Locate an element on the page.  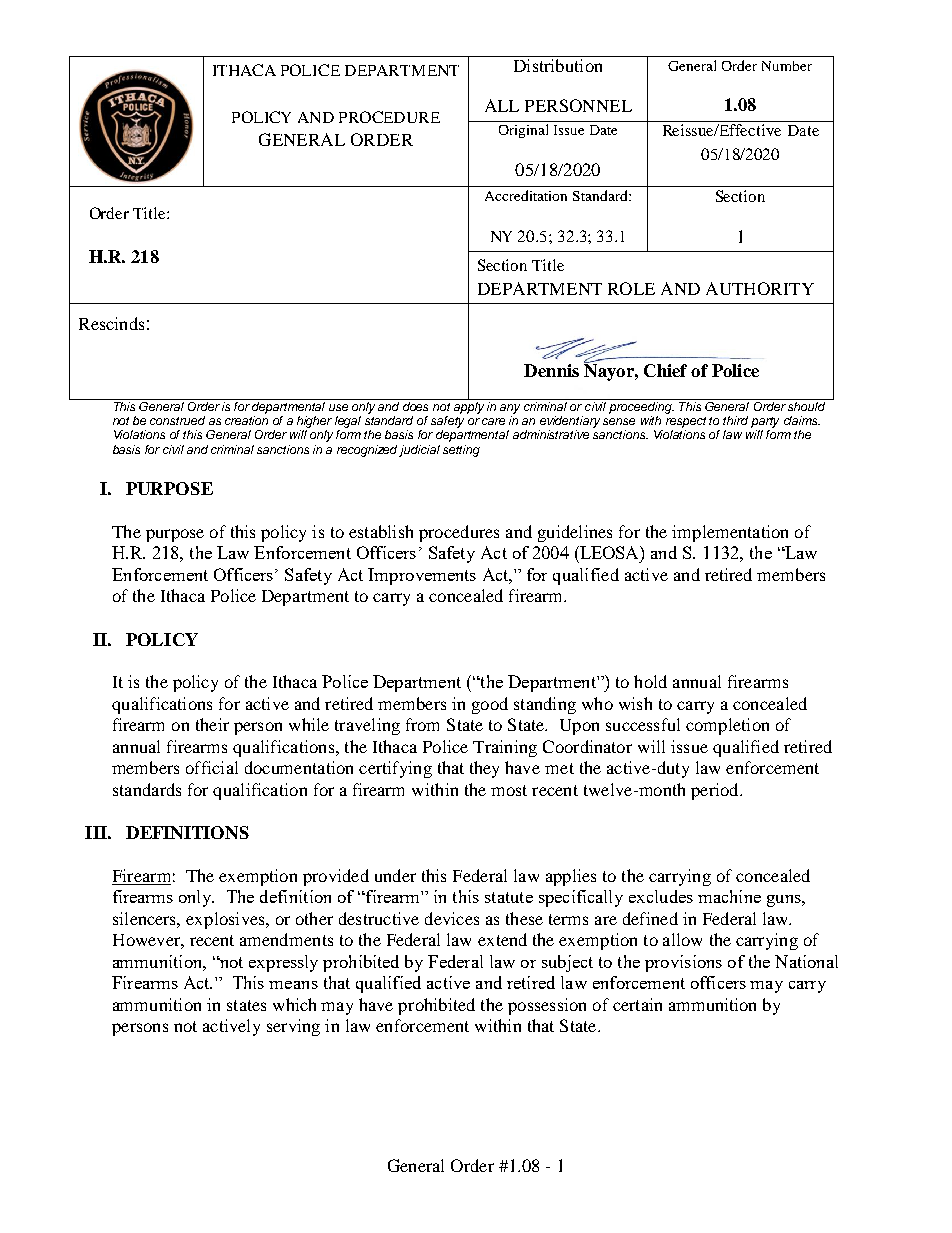
they is located at coordinates (484, 769).
